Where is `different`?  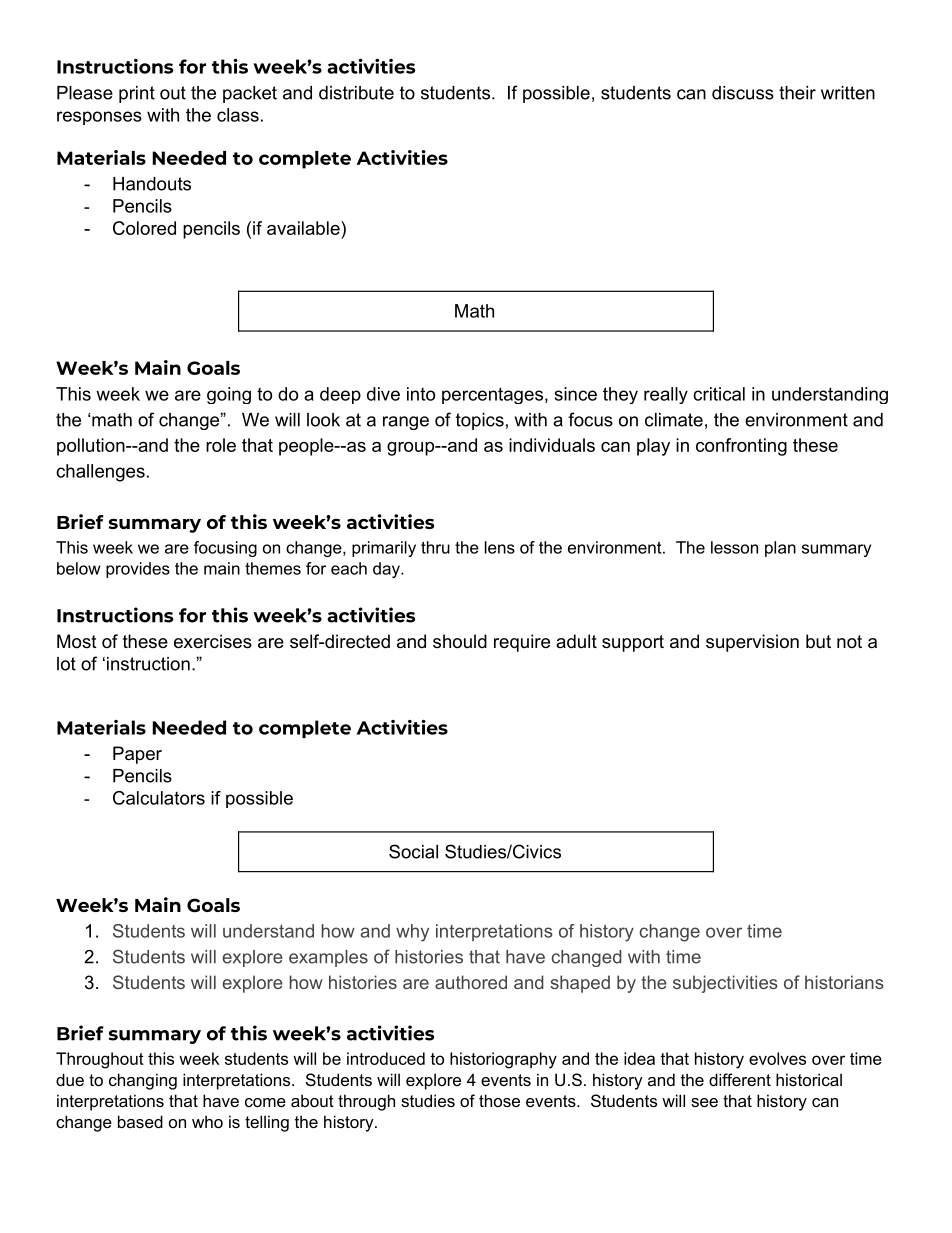
different is located at coordinates (740, 1079).
